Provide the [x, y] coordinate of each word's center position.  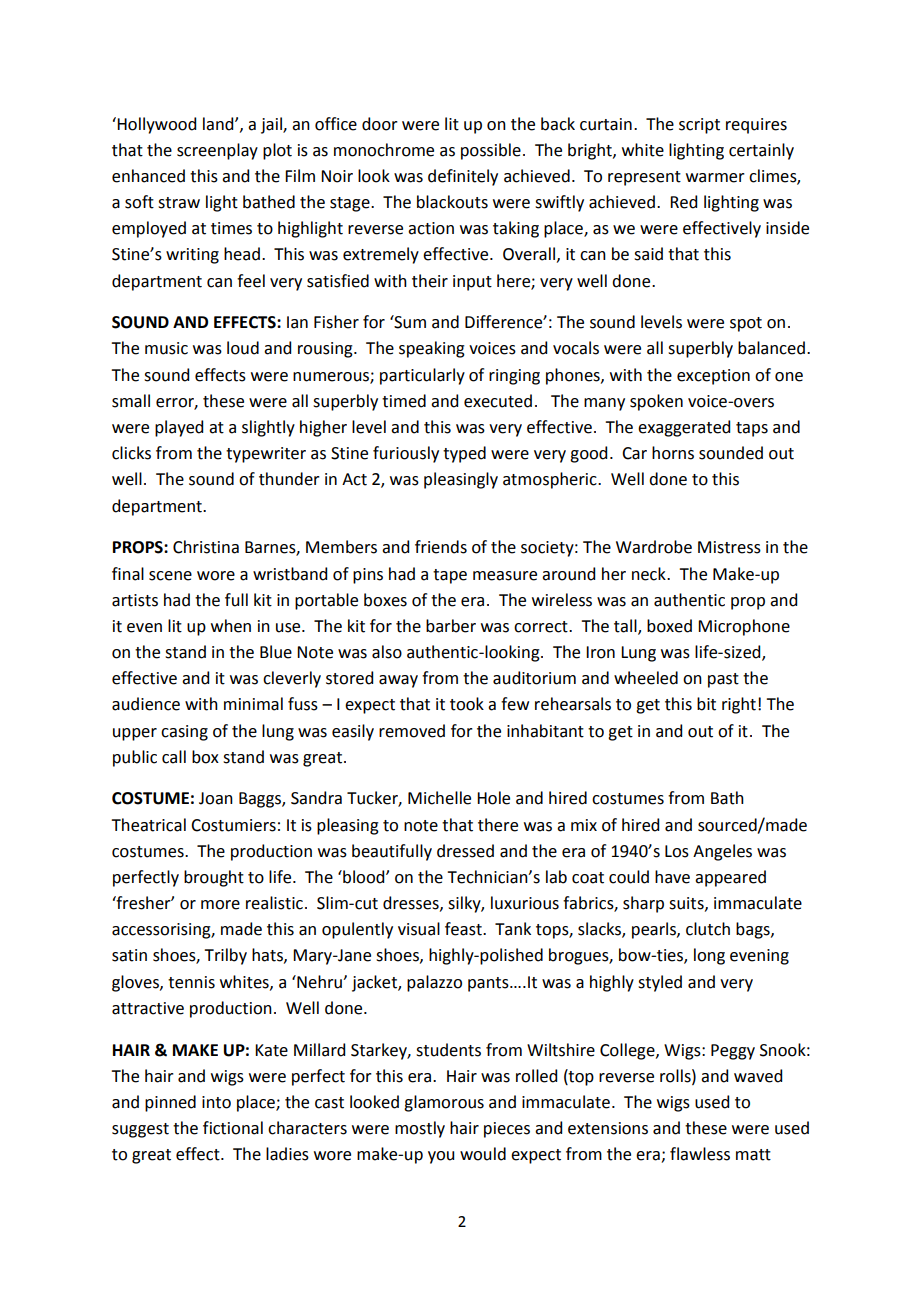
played [179, 428]
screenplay [217, 151]
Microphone [744, 627]
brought [214, 878]
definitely [463, 177]
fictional [233, 1128]
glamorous [444, 1103]
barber [451, 626]
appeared [730, 878]
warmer [715, 178]
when [231, 626]
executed [498, 401]
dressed [465, 851]
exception [713, 377]
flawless [700, 1154]
